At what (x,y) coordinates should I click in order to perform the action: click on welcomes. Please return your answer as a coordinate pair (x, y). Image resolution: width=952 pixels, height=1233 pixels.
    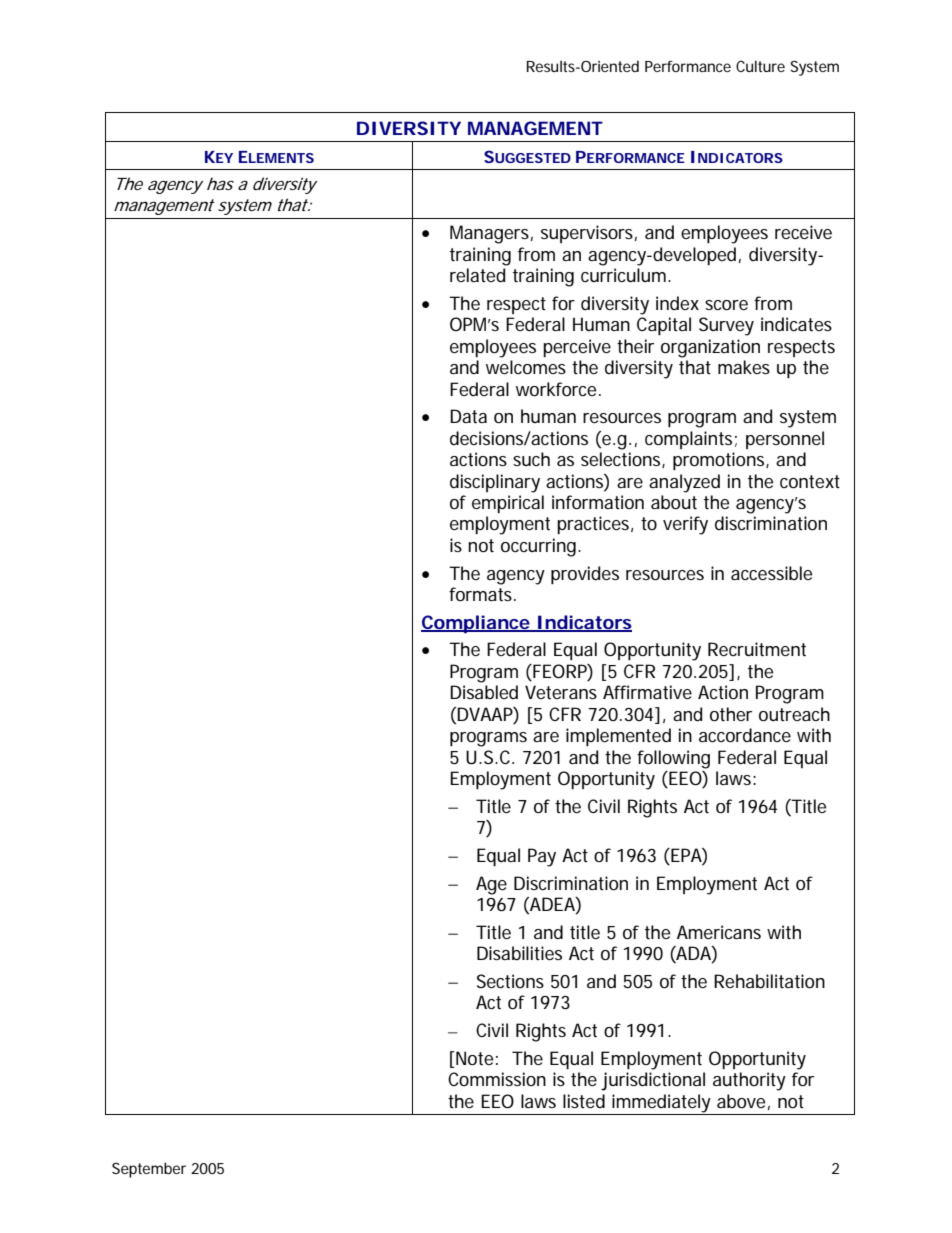
    Looking at the image, I should click on (526, 367).
